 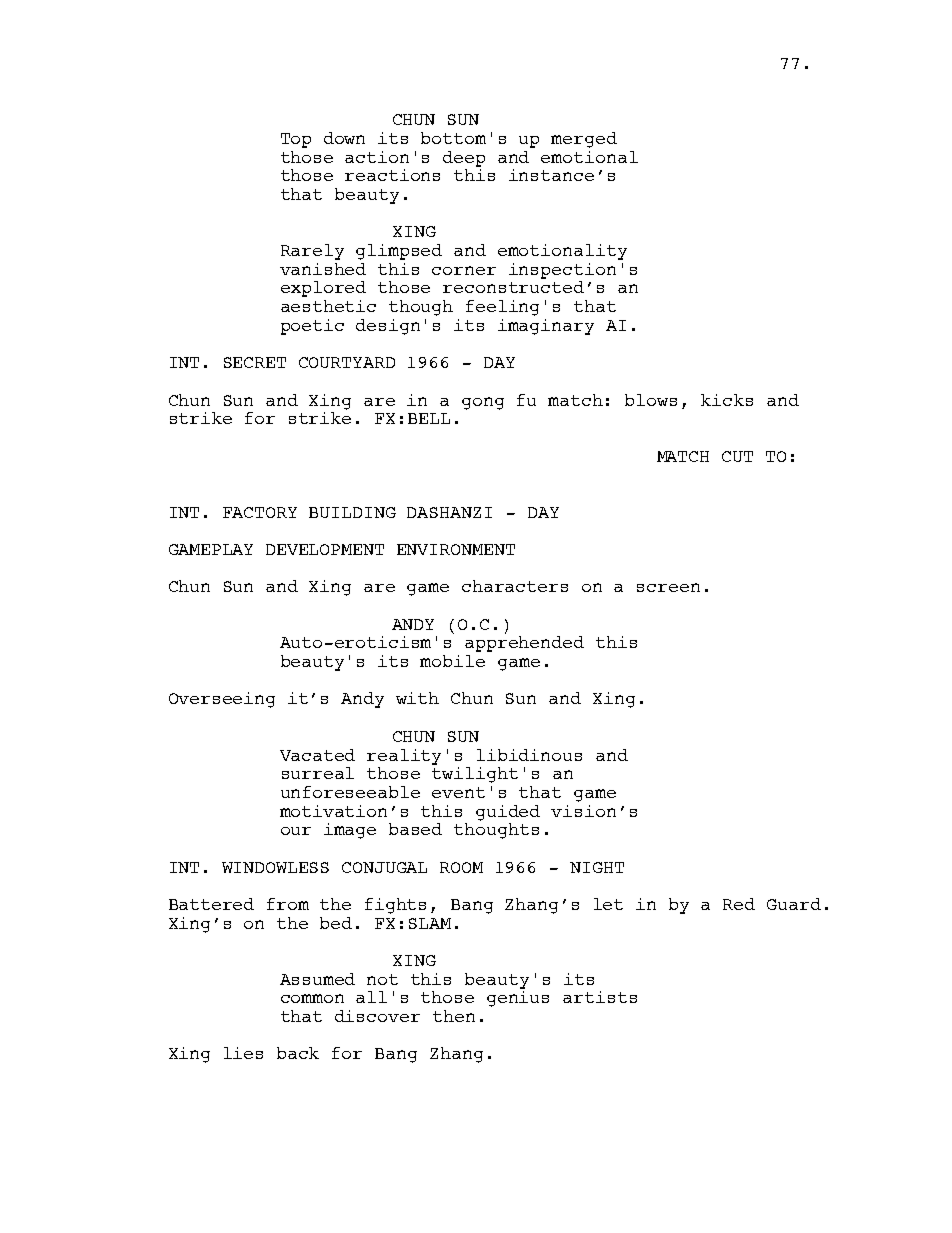 I want to click on Guard, so click(x=794, y=904).
